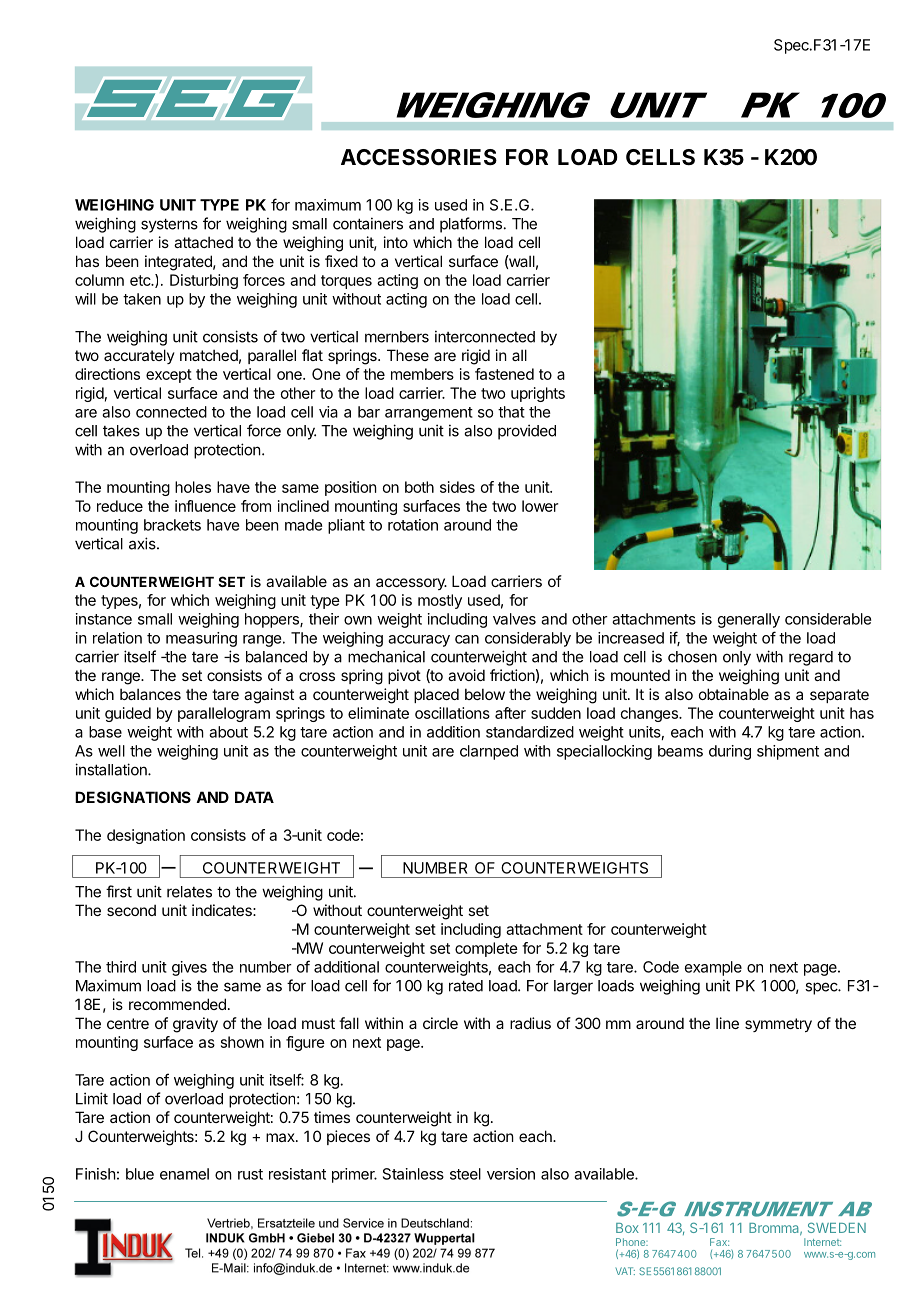 The image size is (924, 1308). What do you see at coordinates (452, 713) in the image?
I see `oscillations` at bounding box center [452, 713].
